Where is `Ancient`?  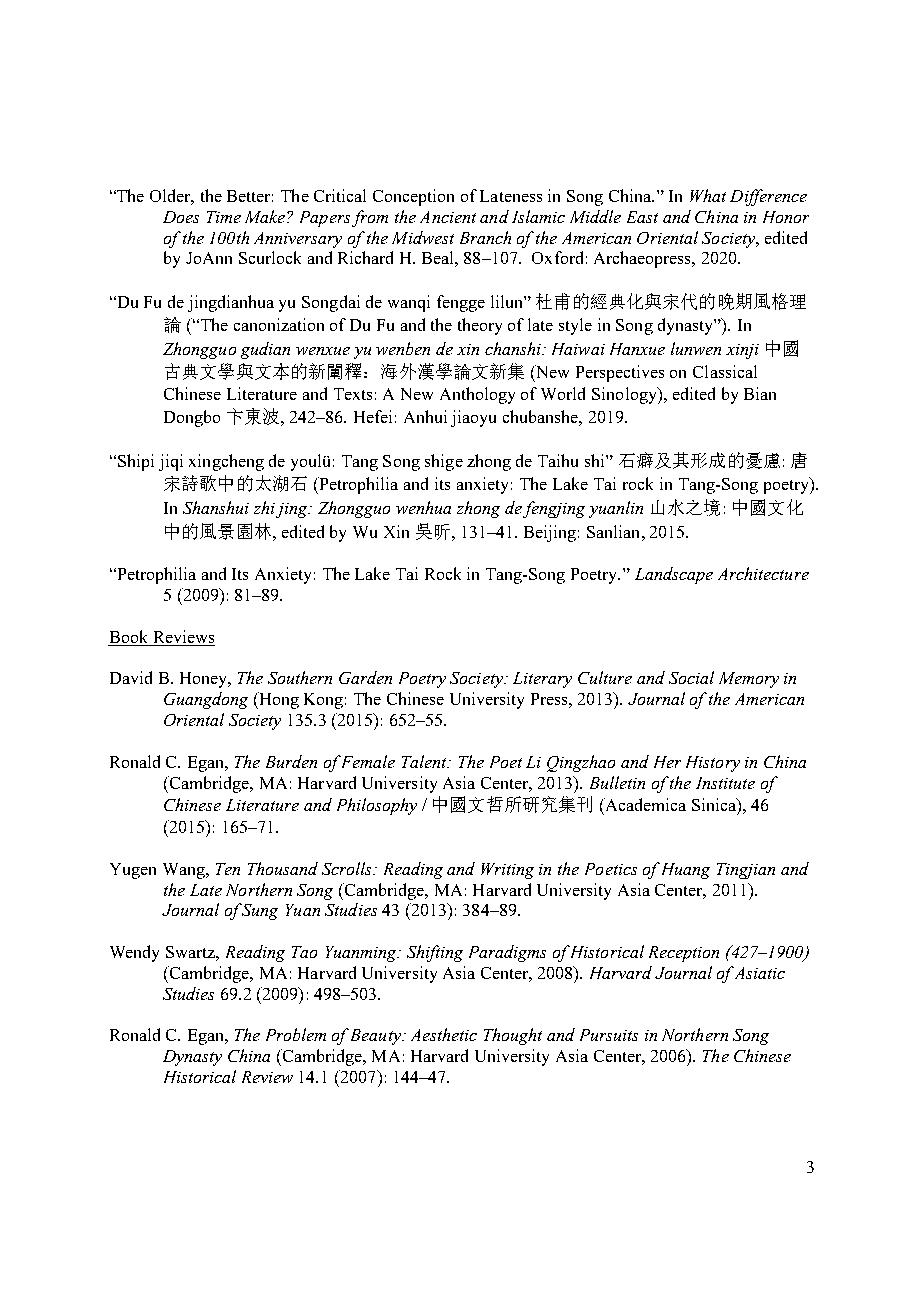 Ancient is located at coordinates (448, 217).
